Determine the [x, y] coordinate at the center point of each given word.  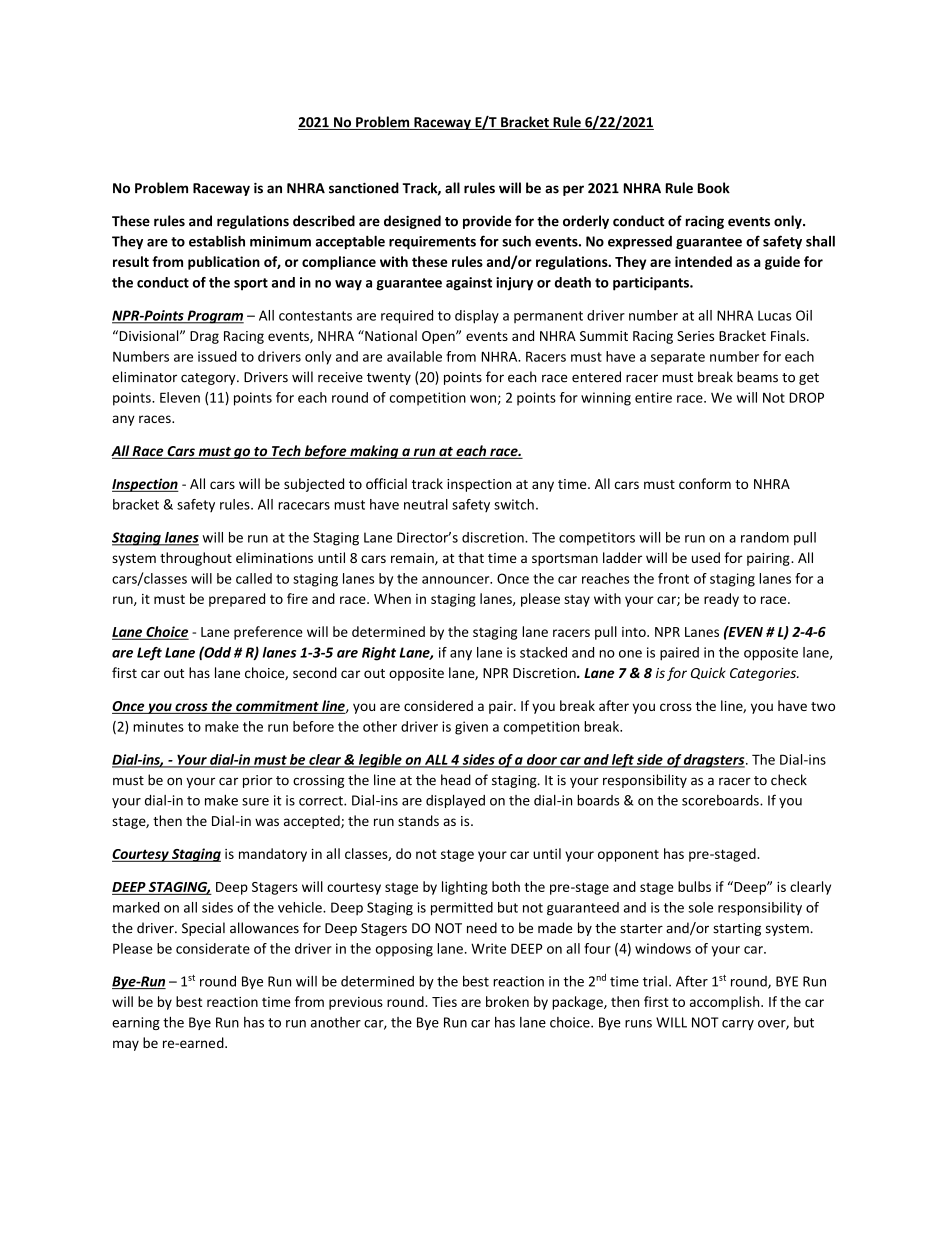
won [483, 399]
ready [721, 600]
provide [487, 222]
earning [136, 1023]
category [209, 379]
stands [418, 820]
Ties [444, 1002]
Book [714, 188]
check [789, 780]
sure [255, 802]
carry [738, 1025]
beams [757, 377]
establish [217, 241]
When [392, 598]
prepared [237, 600]
